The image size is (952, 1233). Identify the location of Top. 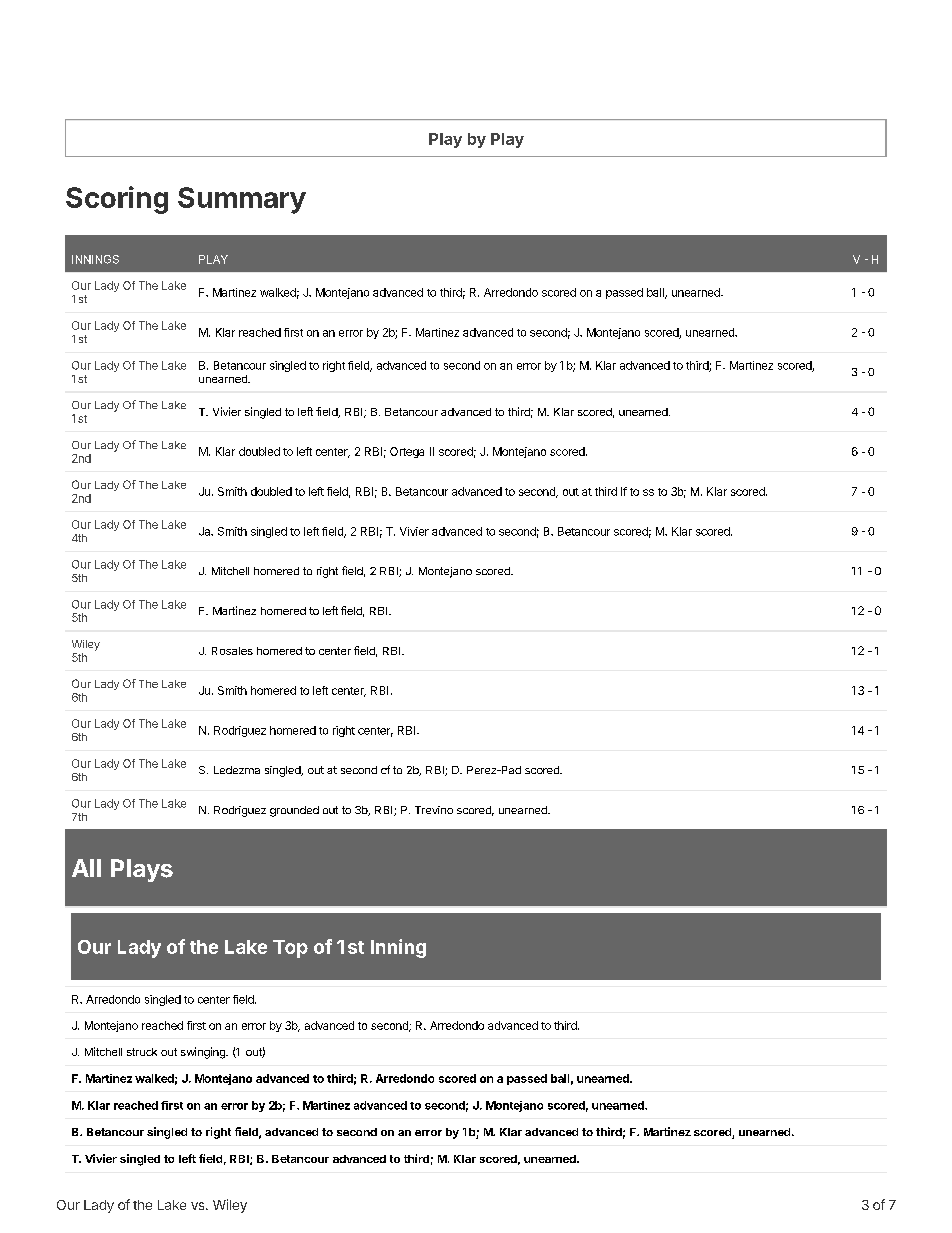
(290, 949).
